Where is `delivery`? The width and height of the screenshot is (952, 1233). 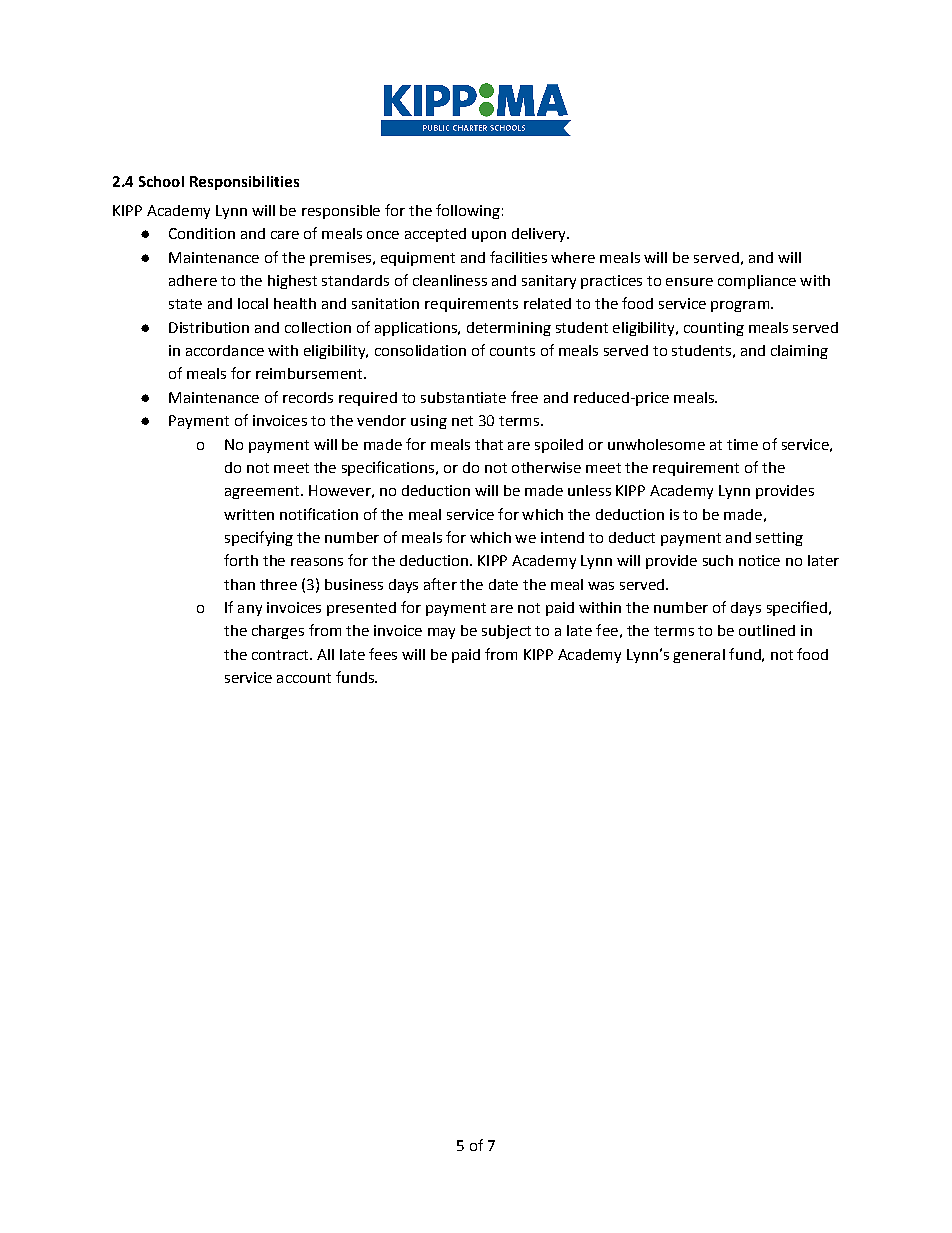
delivery is located at coordinates (540, 235).
